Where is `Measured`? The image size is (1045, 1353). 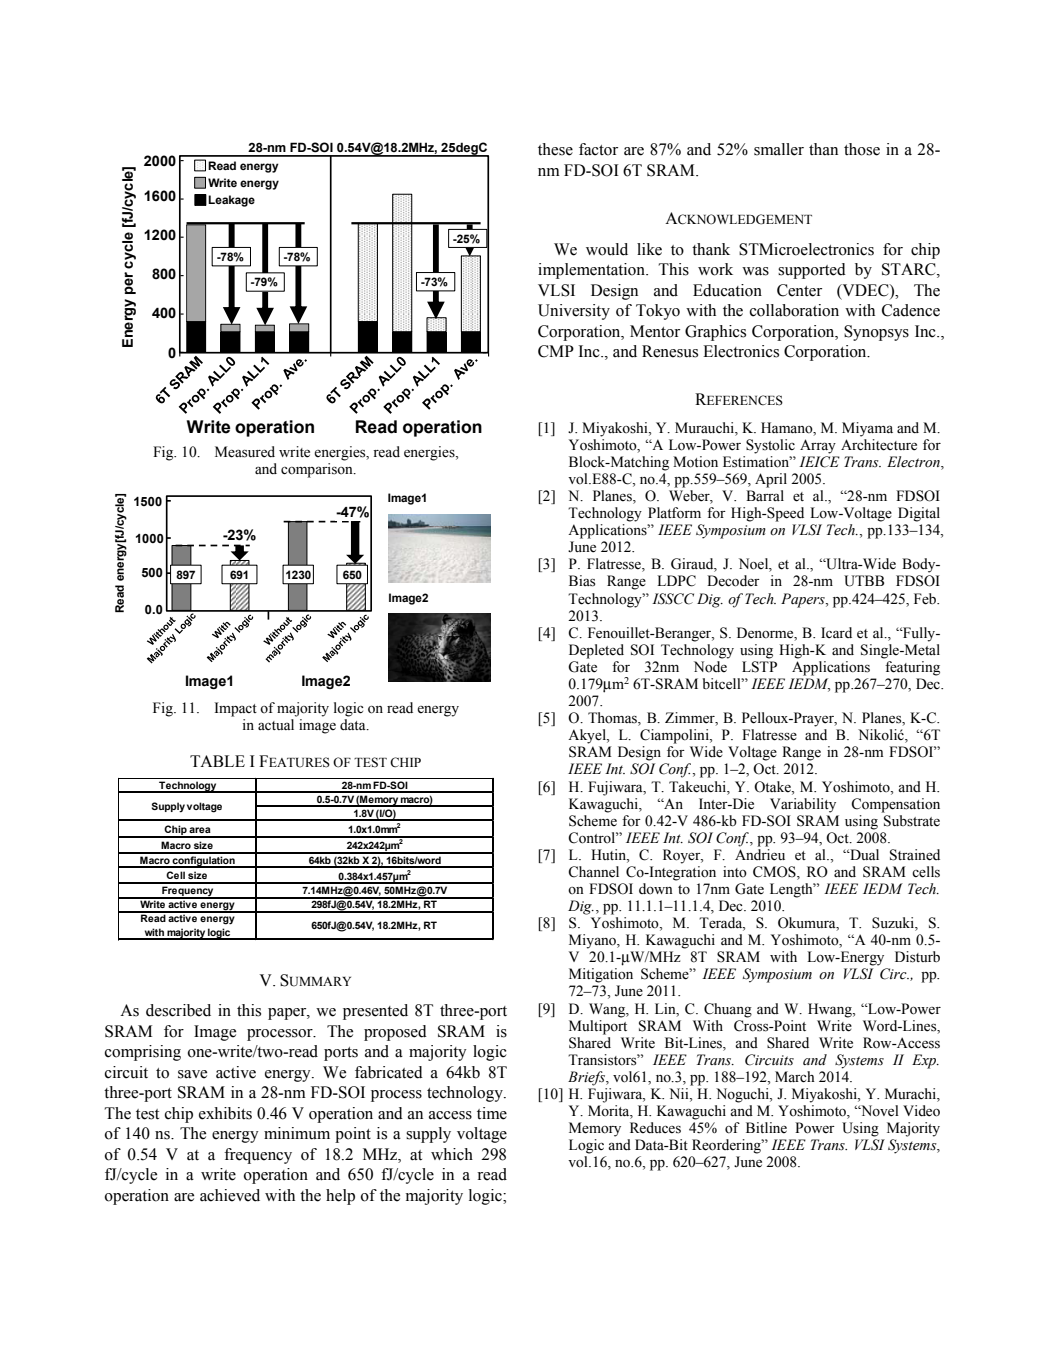
Measured is located at coordinates (245, 452).
